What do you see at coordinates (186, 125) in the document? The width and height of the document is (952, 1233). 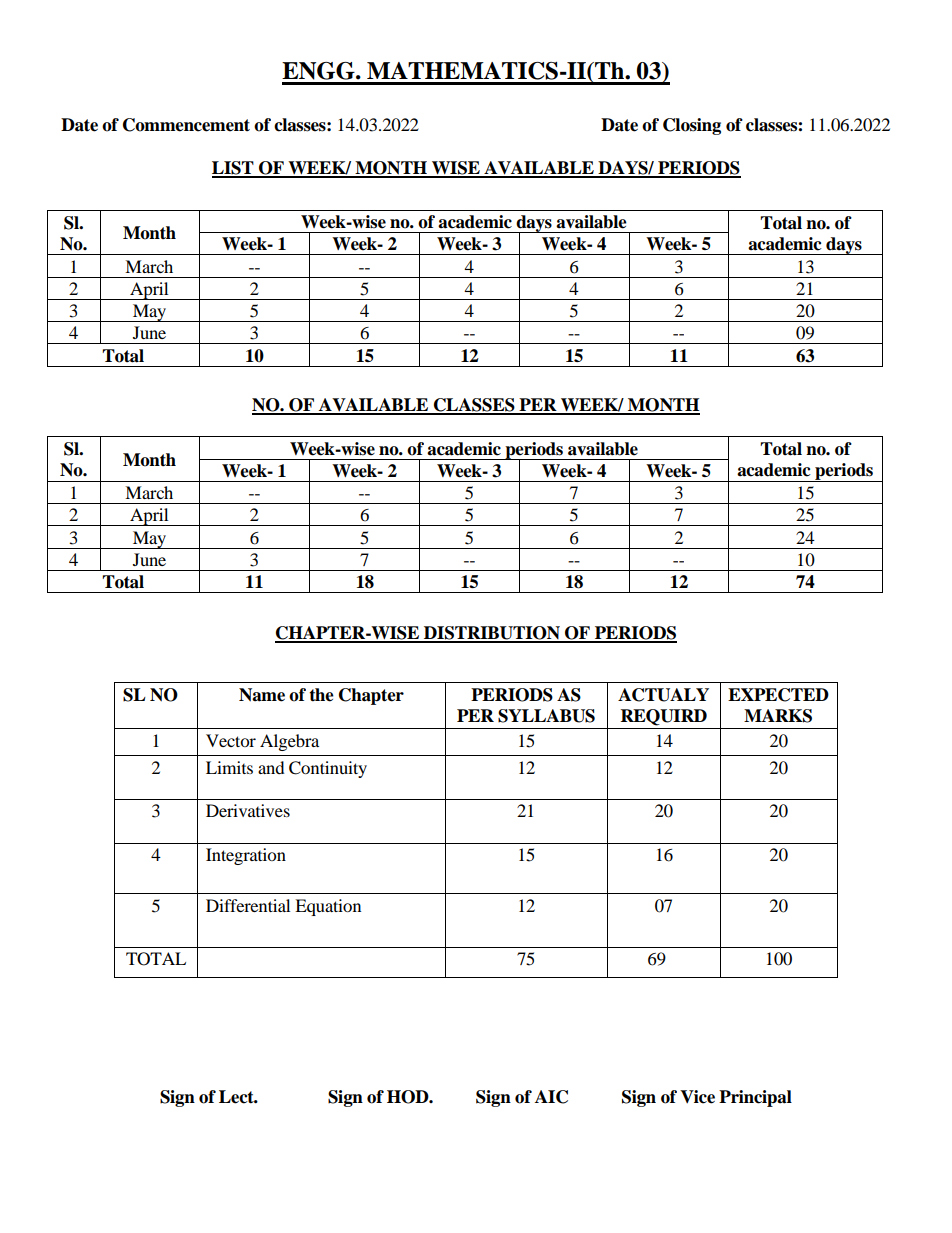 I see `Commencement` at bounding box center [186, 125].
